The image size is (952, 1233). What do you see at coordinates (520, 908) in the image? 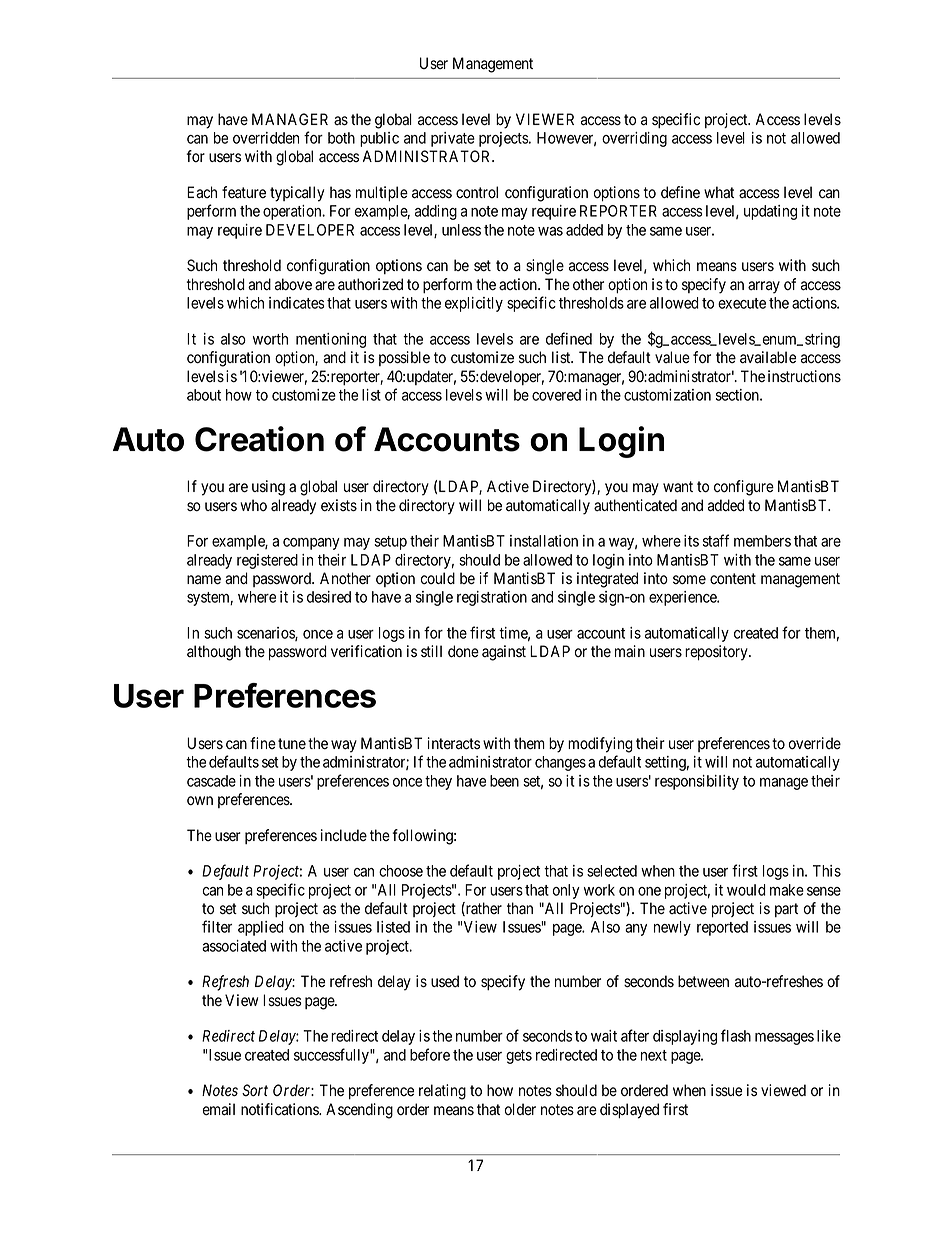
I see `than` at bounding box center [520, 908].
